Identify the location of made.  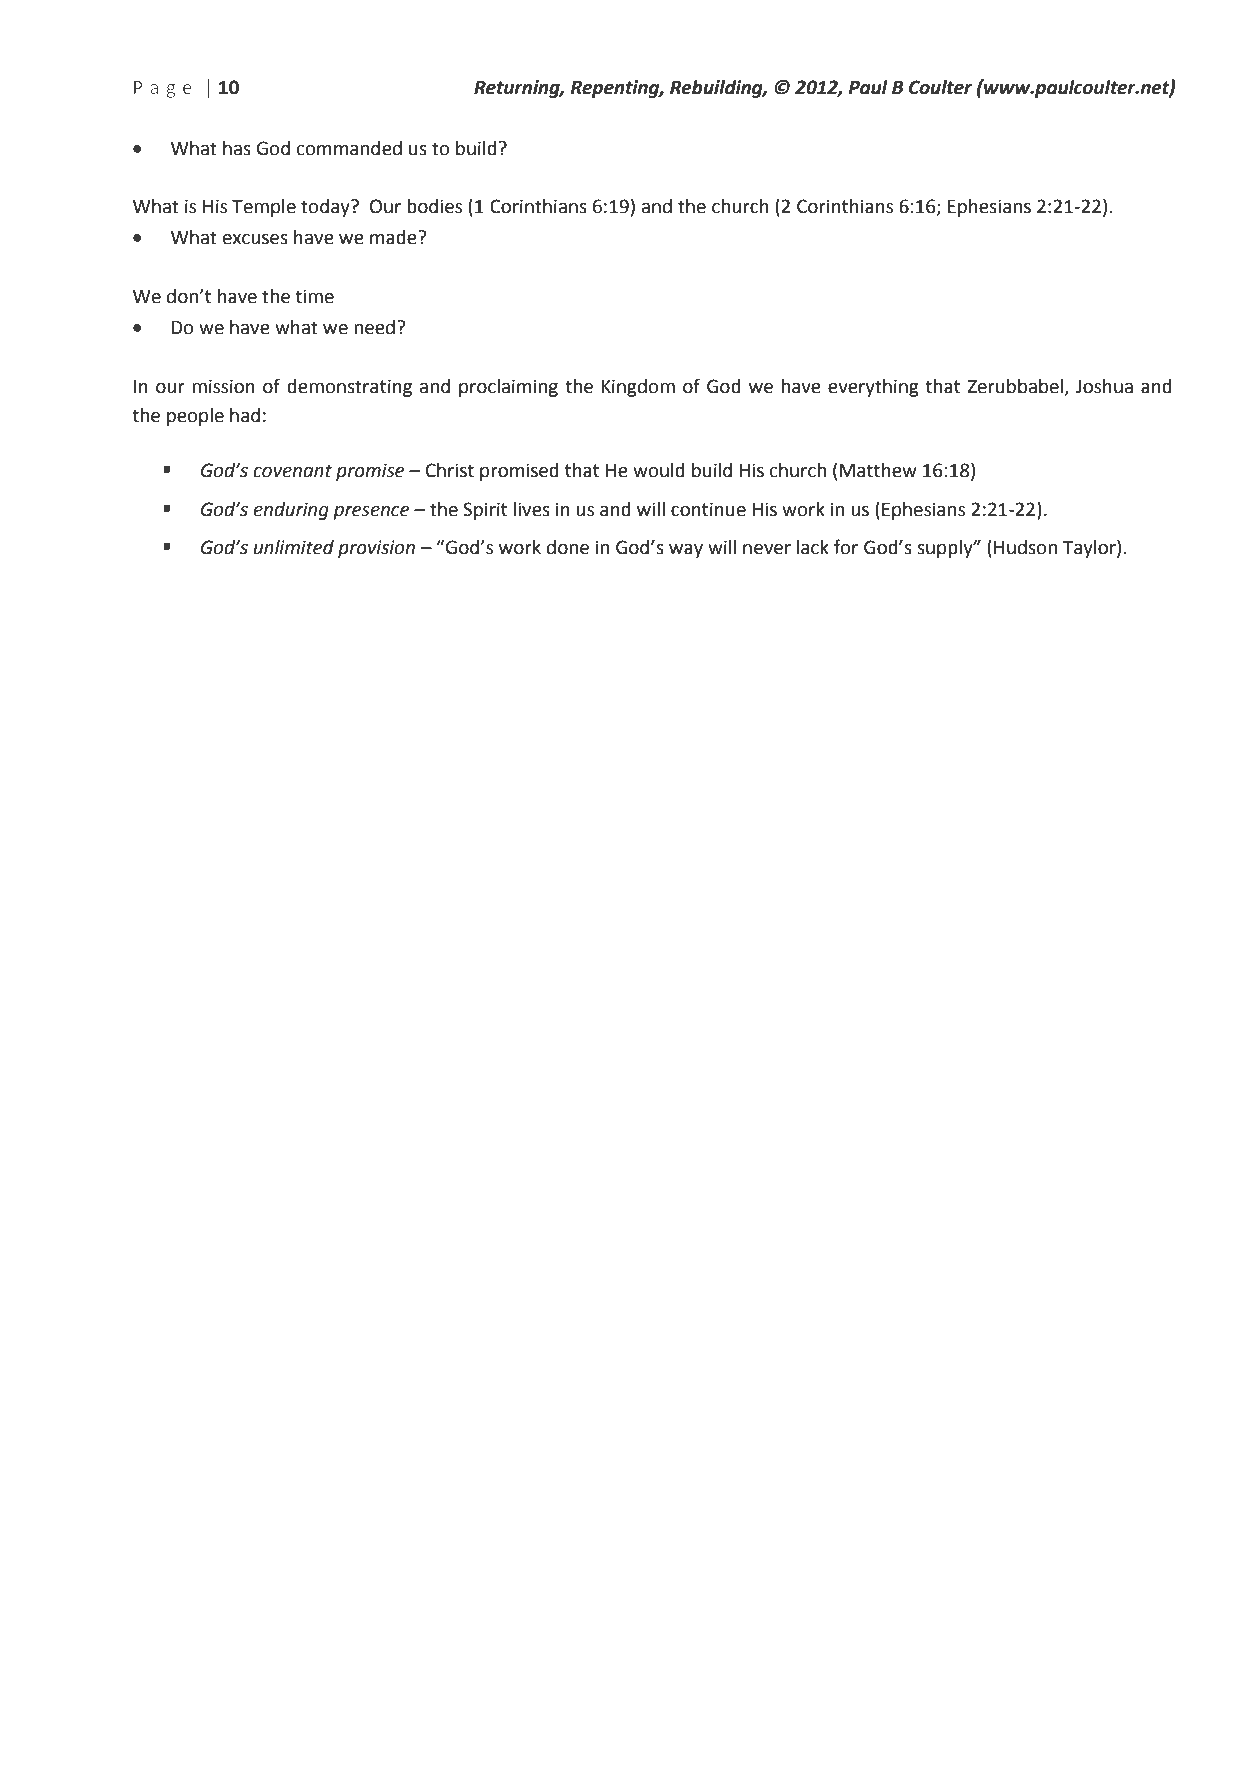
(394, 237).
